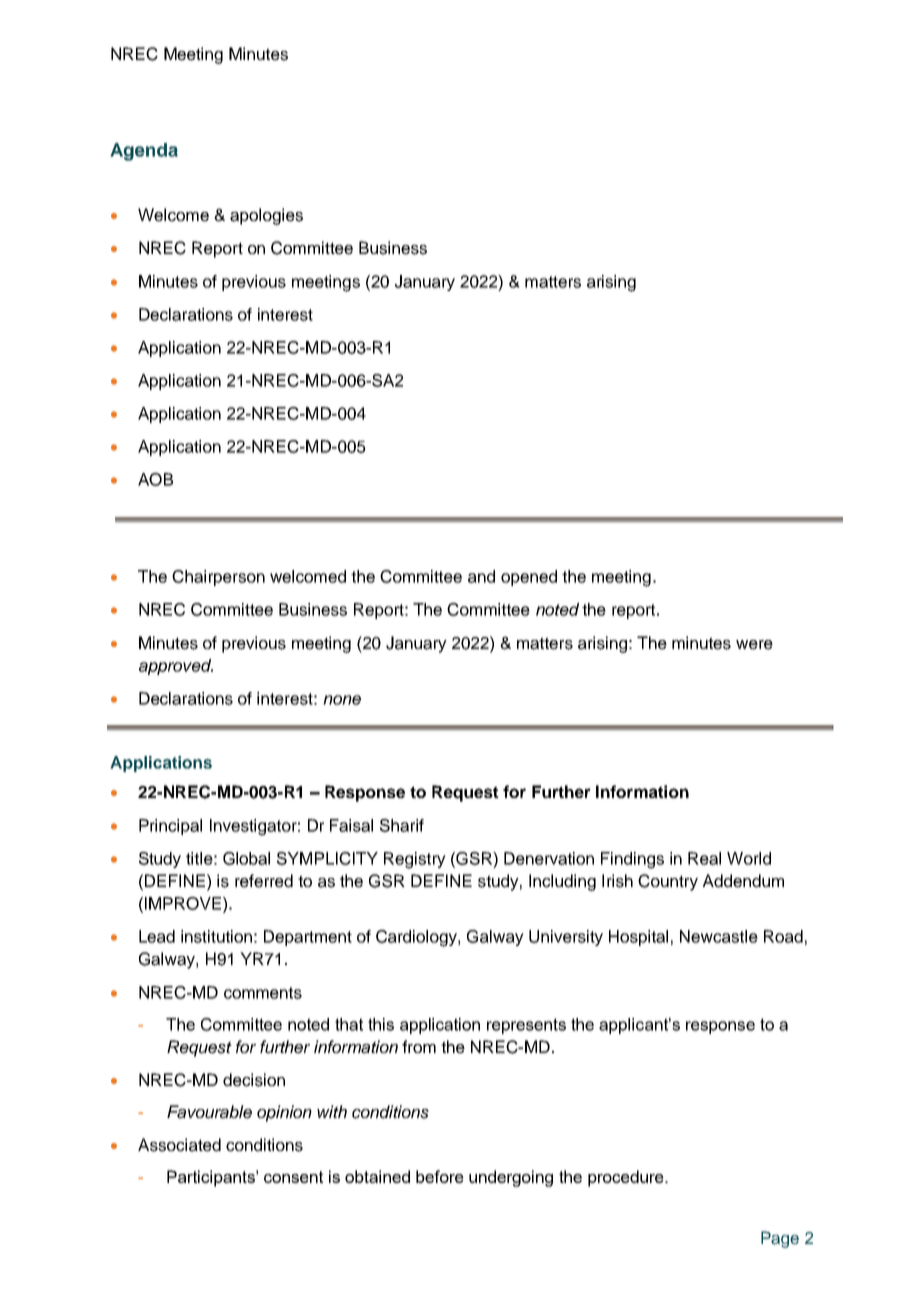 The height and width of the screenshot is (1308, 924). What do you see at coordinates (440, 1176) in the screenshot?
I see `before` at bounding box center [440, 1176].
